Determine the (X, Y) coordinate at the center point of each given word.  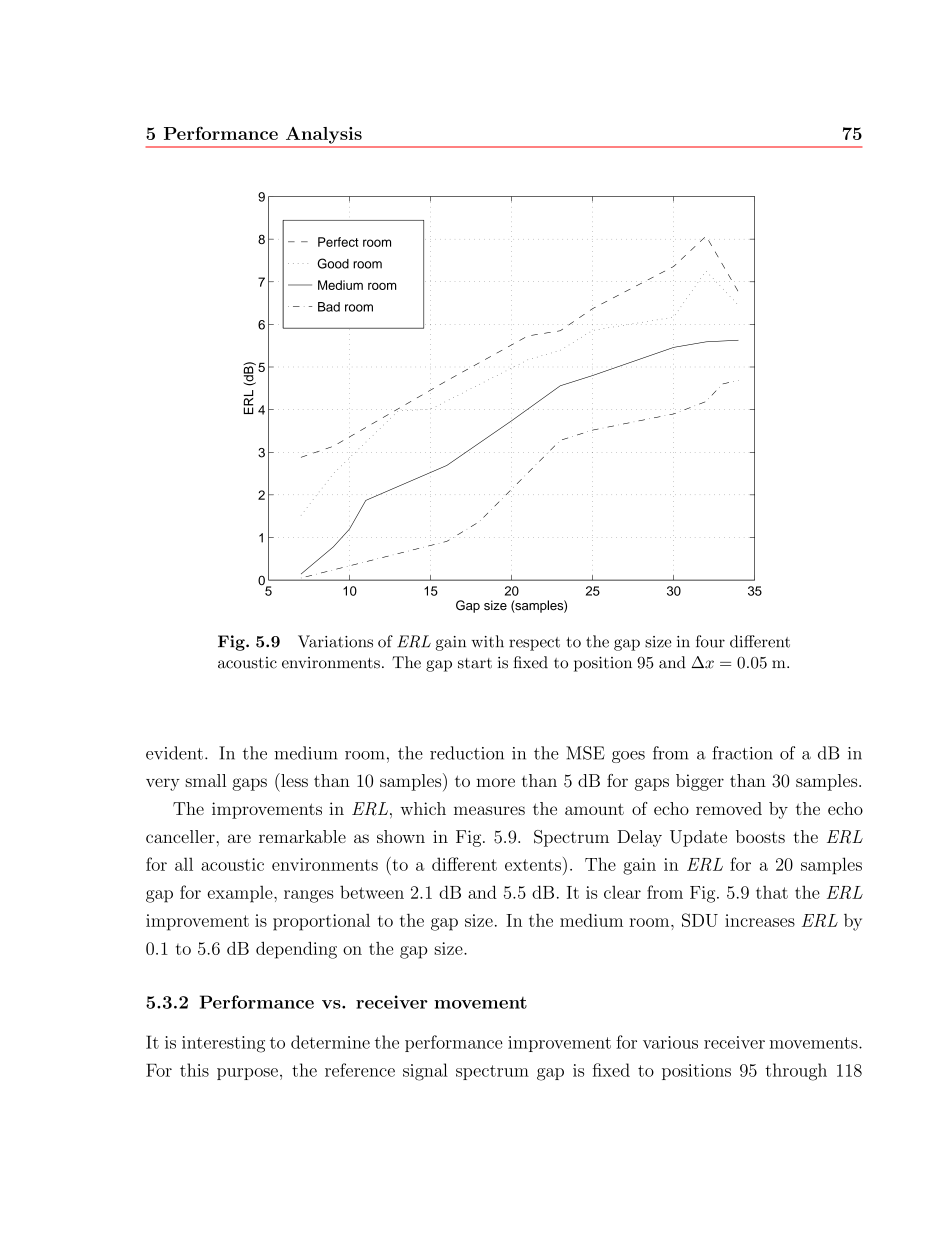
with (487, 641)
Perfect (338, 242)
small (206, 780)
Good (333, 263)
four (710, 641)
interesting (223, 1044)
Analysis (324, 135)
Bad (329, 307)
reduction (467, 753)
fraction (742, 753)
